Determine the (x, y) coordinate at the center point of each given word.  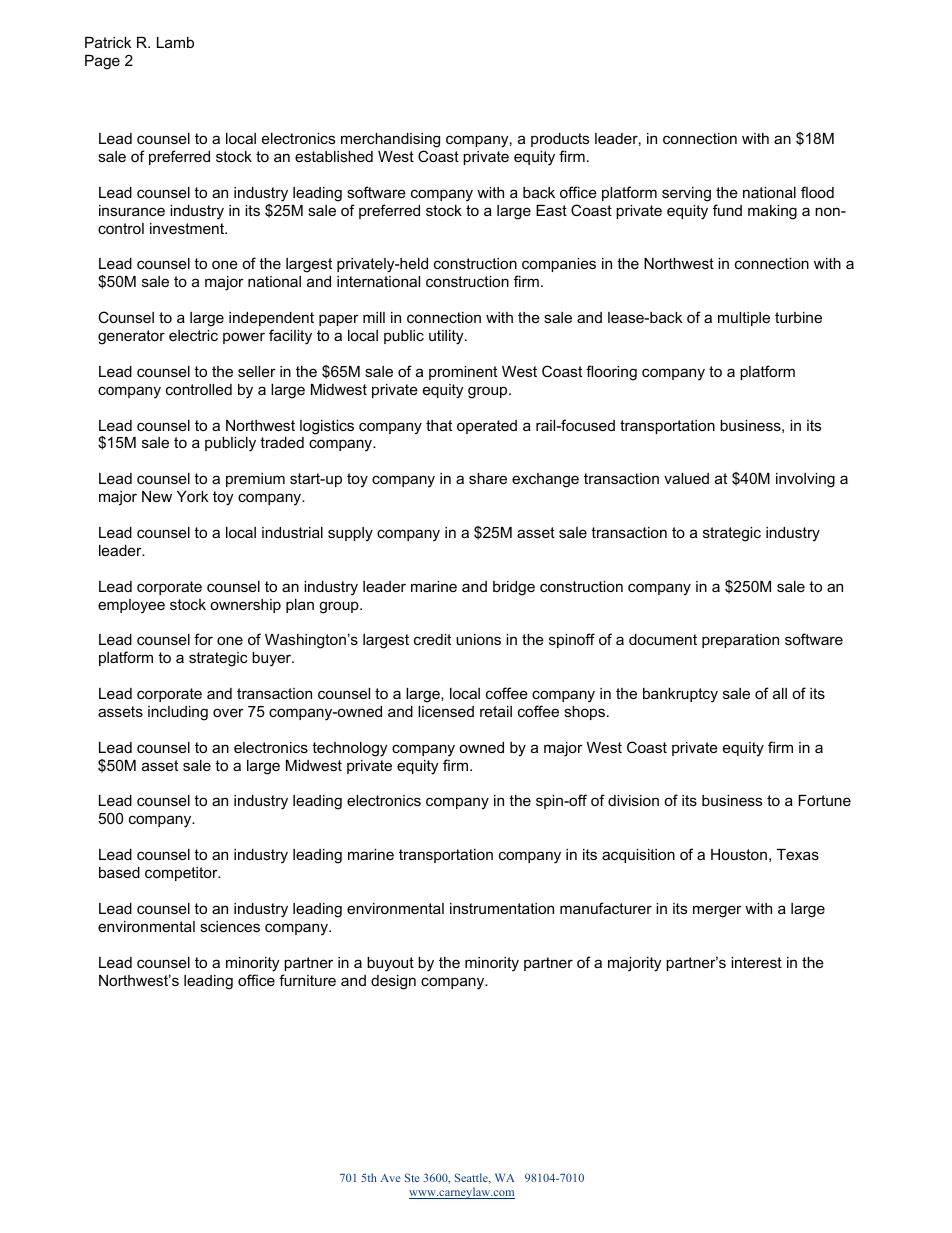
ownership (245, 606)
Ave (390, 1178)
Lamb (175, 42)
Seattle (472, 1178)
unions (478, 639)
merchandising (390, 140)
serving (686, 194)
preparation (740, 641)
